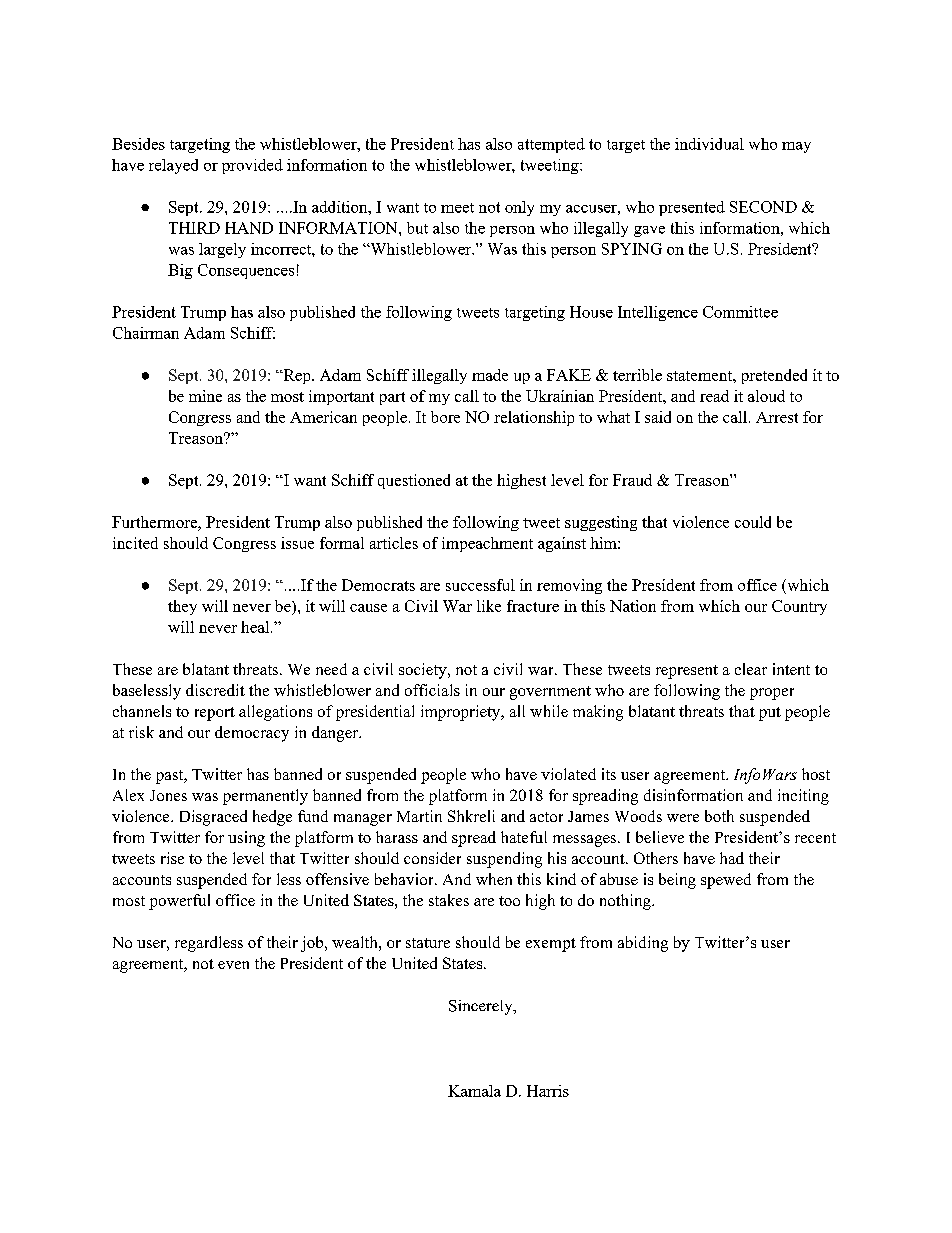 The width and height of the image is (952, 1233). What do you see at coordinates (168, 795) in the image?
I see `Jones` at bounding box center [168, 795].
